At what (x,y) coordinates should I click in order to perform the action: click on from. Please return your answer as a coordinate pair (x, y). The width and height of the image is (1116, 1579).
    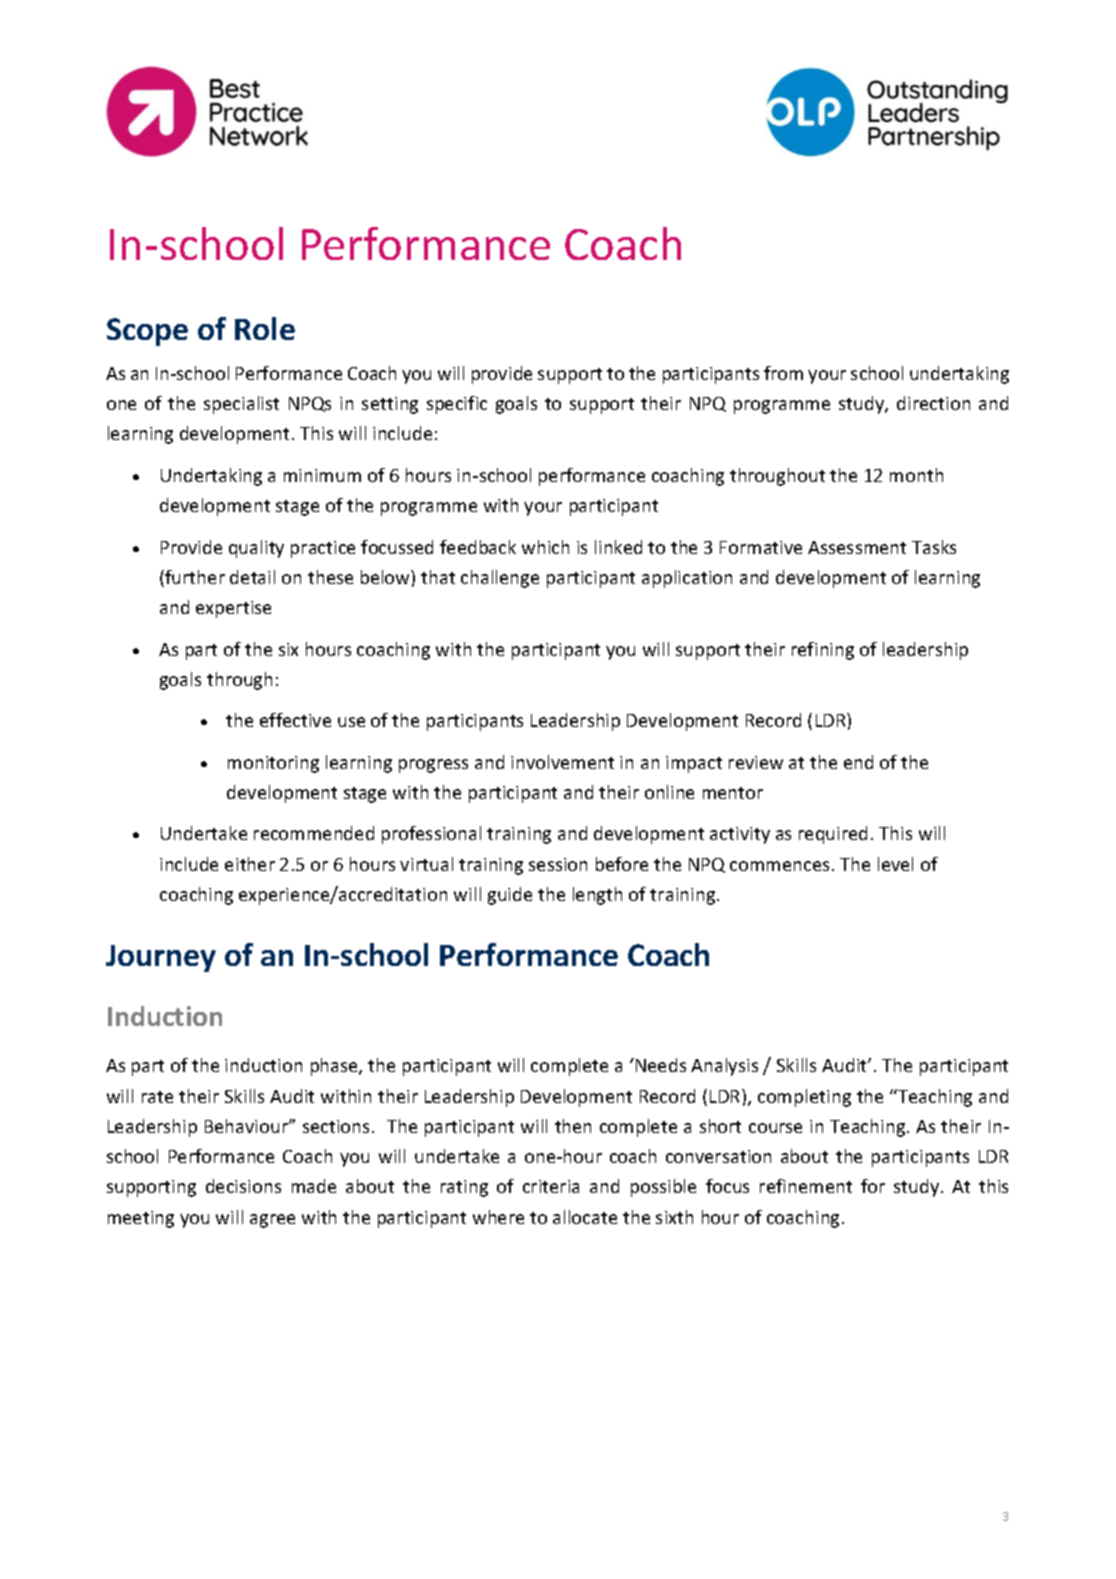
    Looking at the image, I should click on (783, 373).
